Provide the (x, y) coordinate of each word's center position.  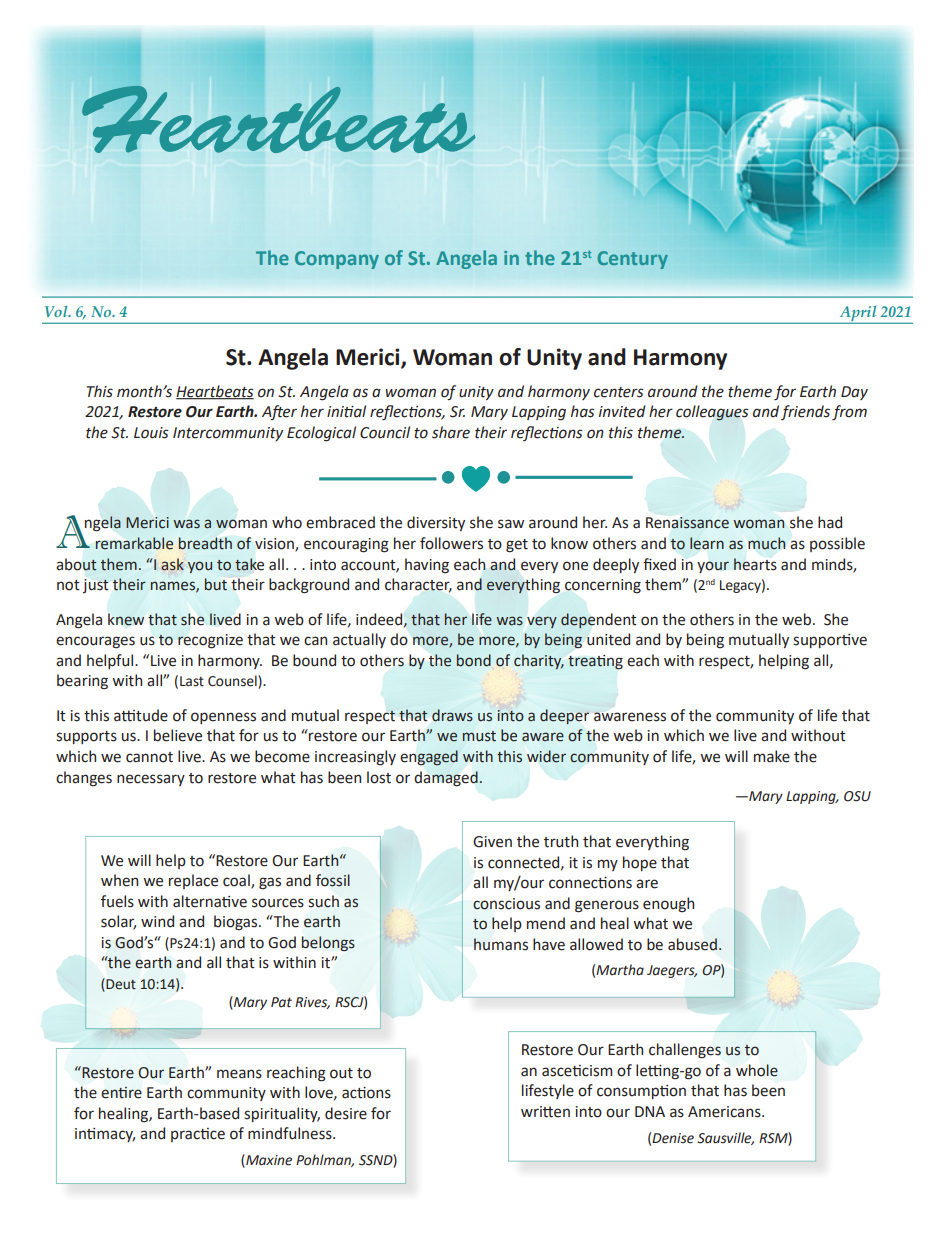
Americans (725, 1112)
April (858, 315)
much (766, 543)
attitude (141, 715)
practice (198, 1135)
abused (692, 944)
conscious (506, 904)
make (772, 756)
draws (452, 715)
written (545, 1112)
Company (337, 260)
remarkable (134, 543)
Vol (57, 311)
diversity (436, 523)
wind (157, 921)
